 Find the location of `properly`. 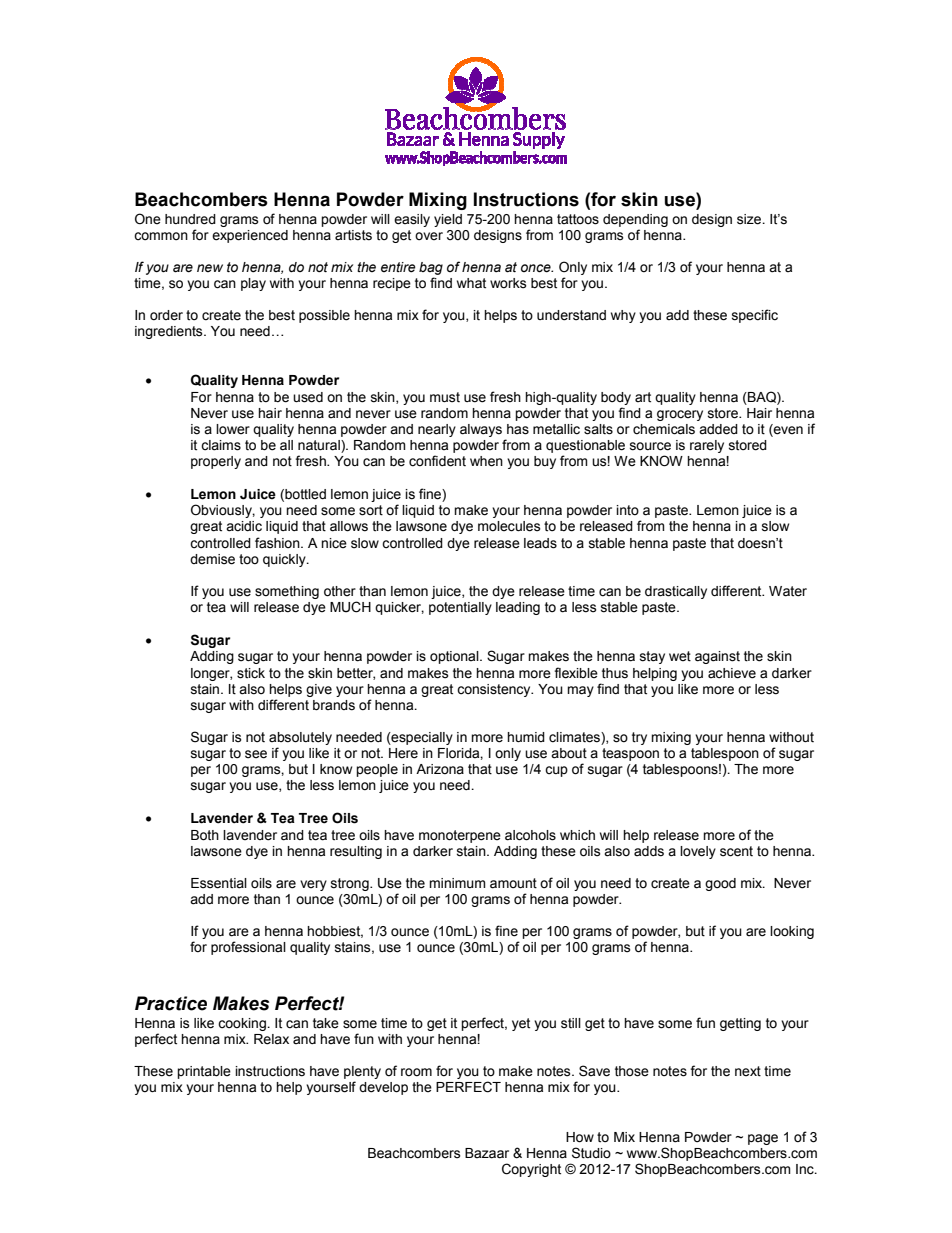

properly is located at coordinates (216, 462).
